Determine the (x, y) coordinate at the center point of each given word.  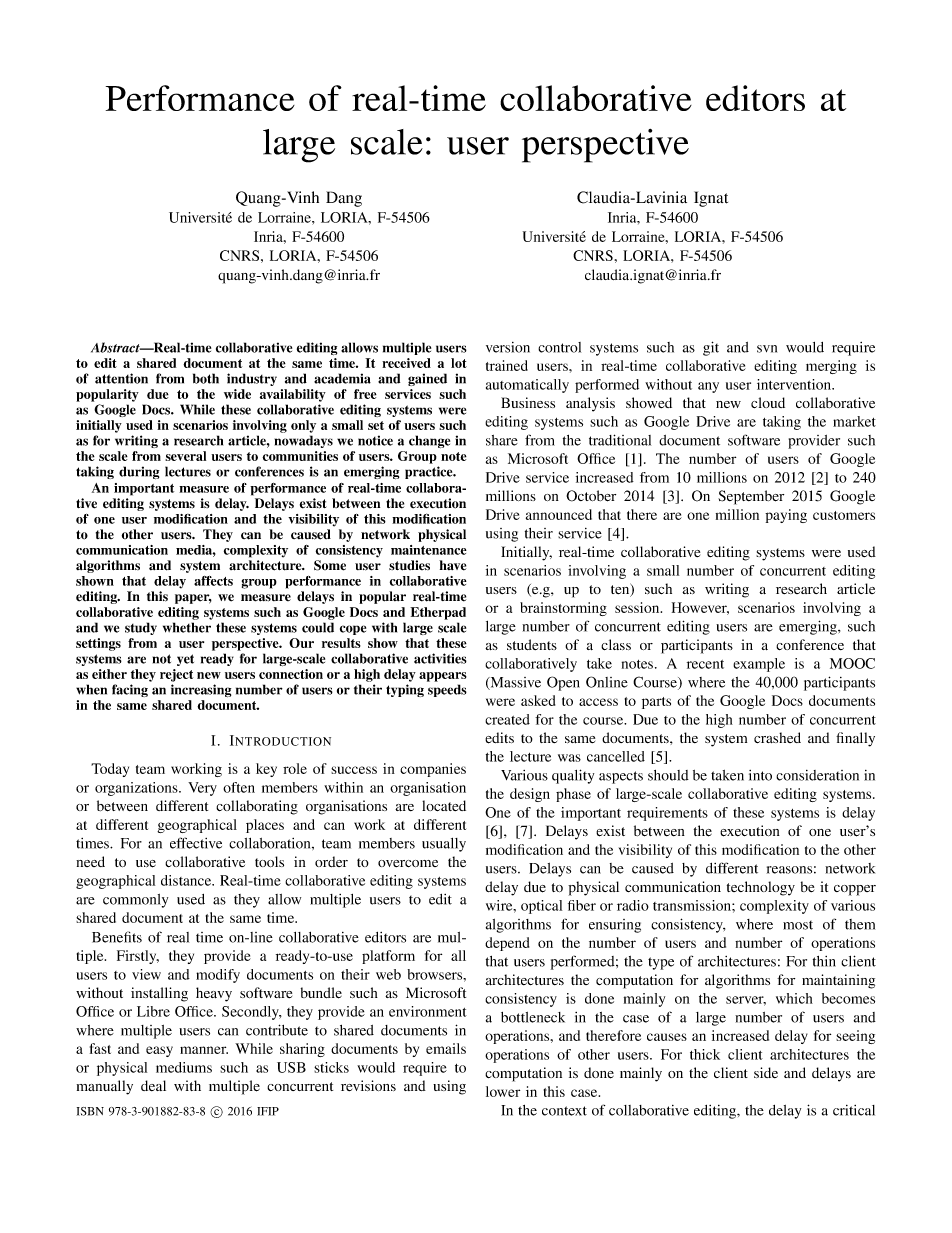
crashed (777, 737)
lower (503, 1091)
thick (705, 1054)
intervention (795, 384)
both (206, 378)
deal (153, 1085)
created (507, 719)
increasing (201, 690)
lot (459, 363)
